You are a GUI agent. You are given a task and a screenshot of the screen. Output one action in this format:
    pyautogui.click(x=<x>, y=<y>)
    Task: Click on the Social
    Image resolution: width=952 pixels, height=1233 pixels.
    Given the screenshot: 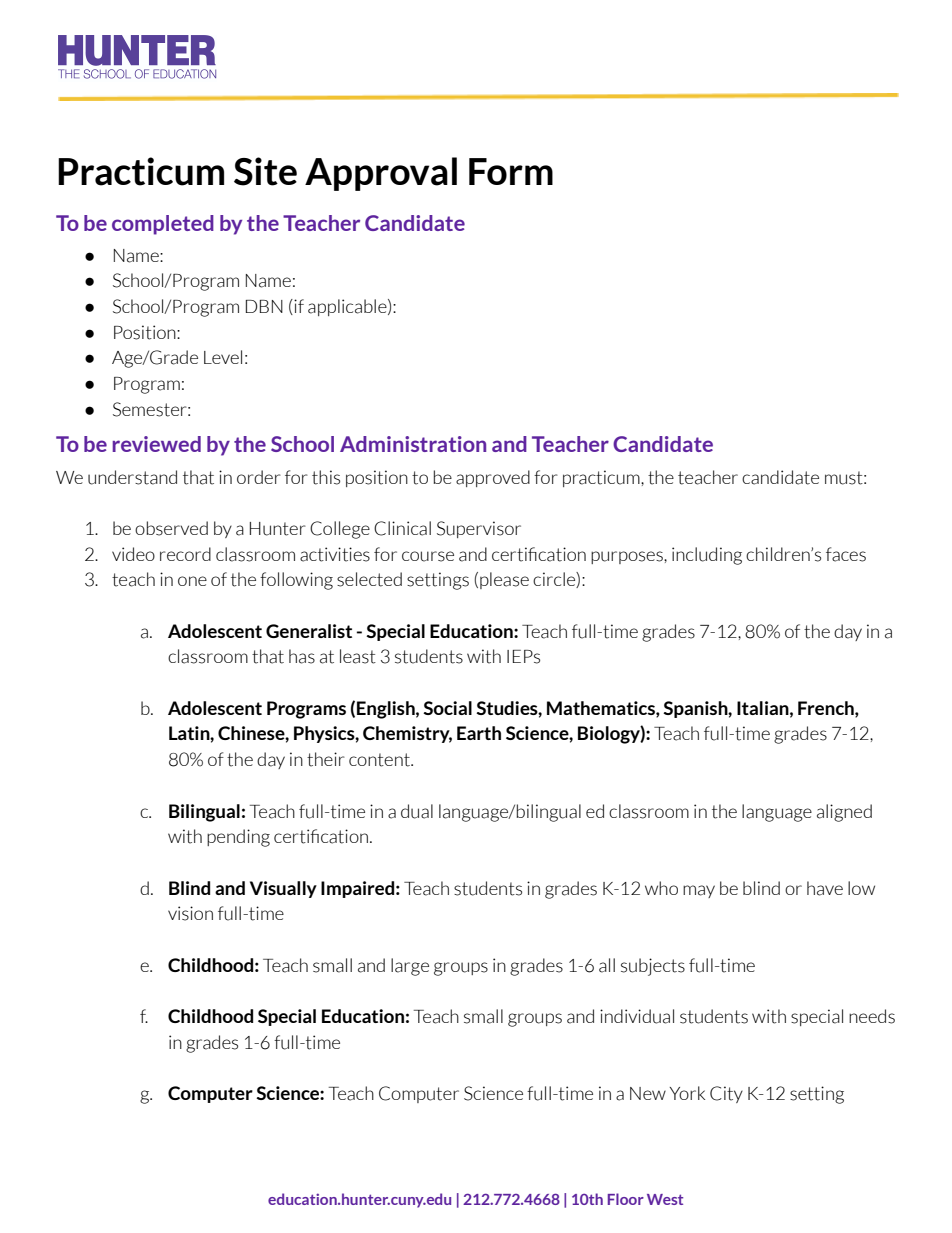 What is the action you would take?
    pyautogui.click(x=447, y=708)
